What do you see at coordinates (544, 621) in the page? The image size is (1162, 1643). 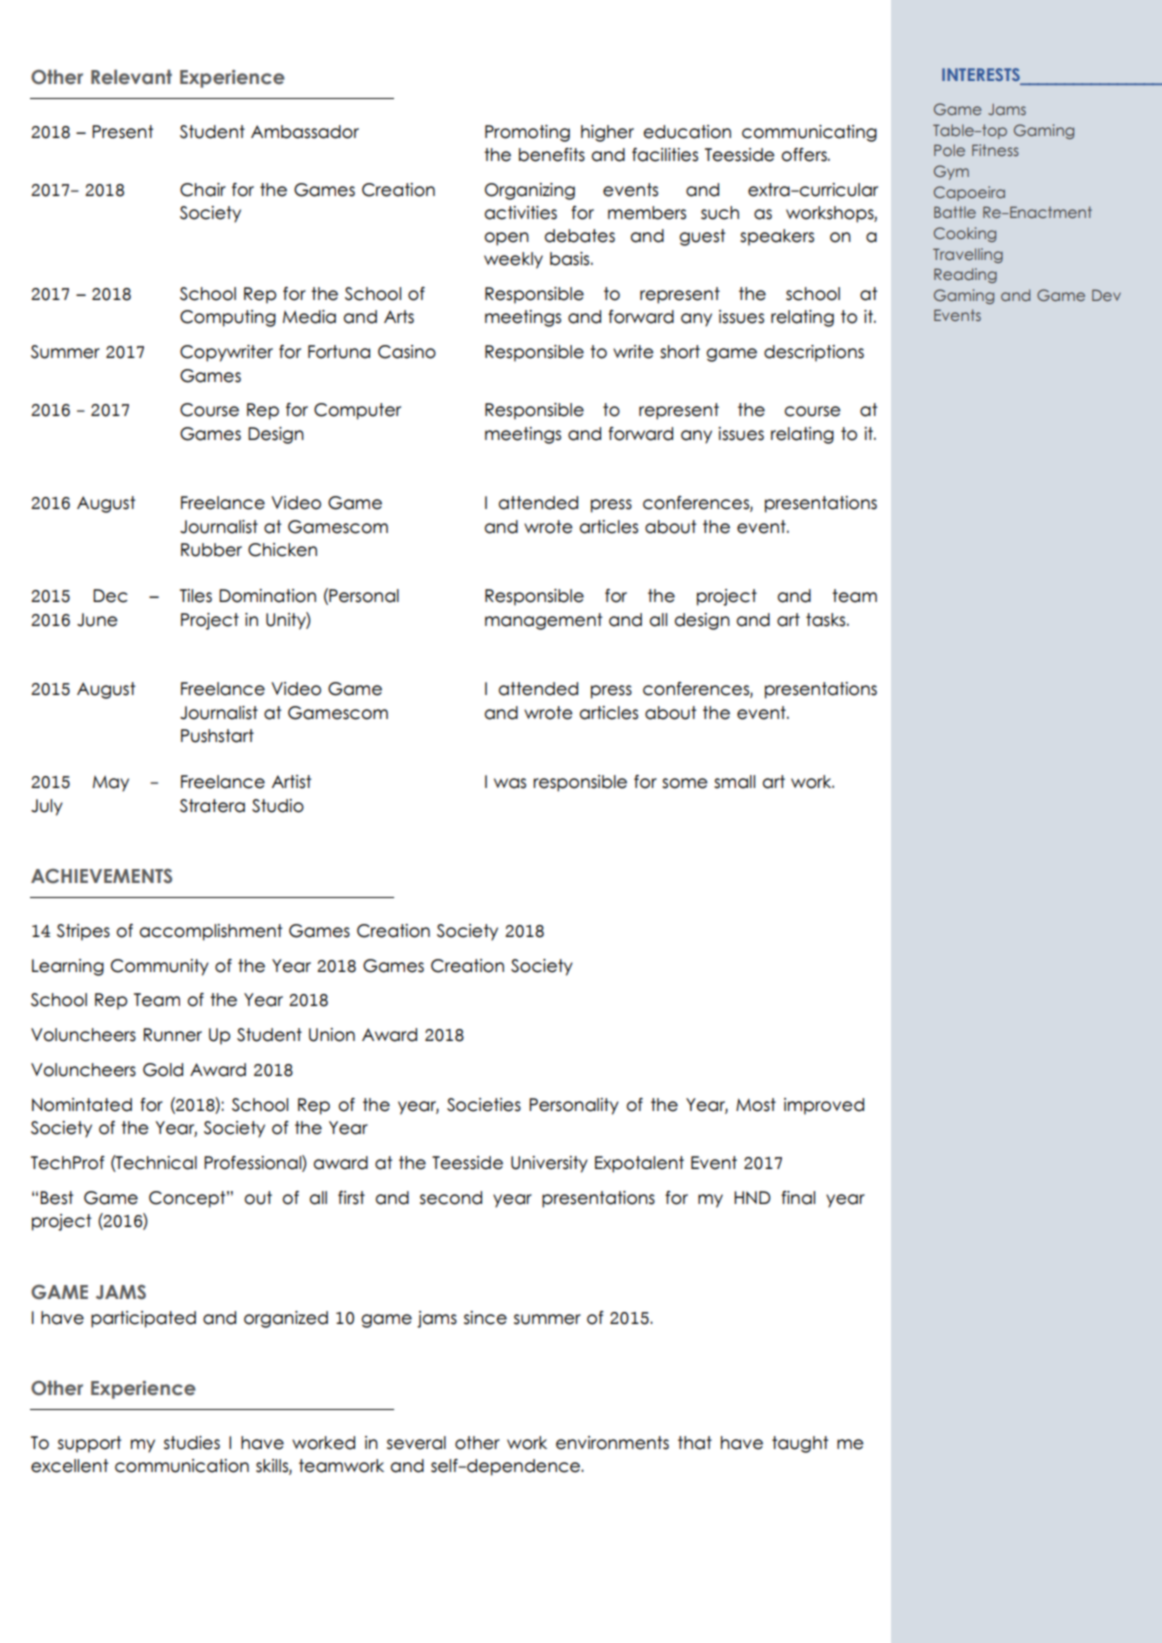 I see `management` at bounding box center [544, 621].
